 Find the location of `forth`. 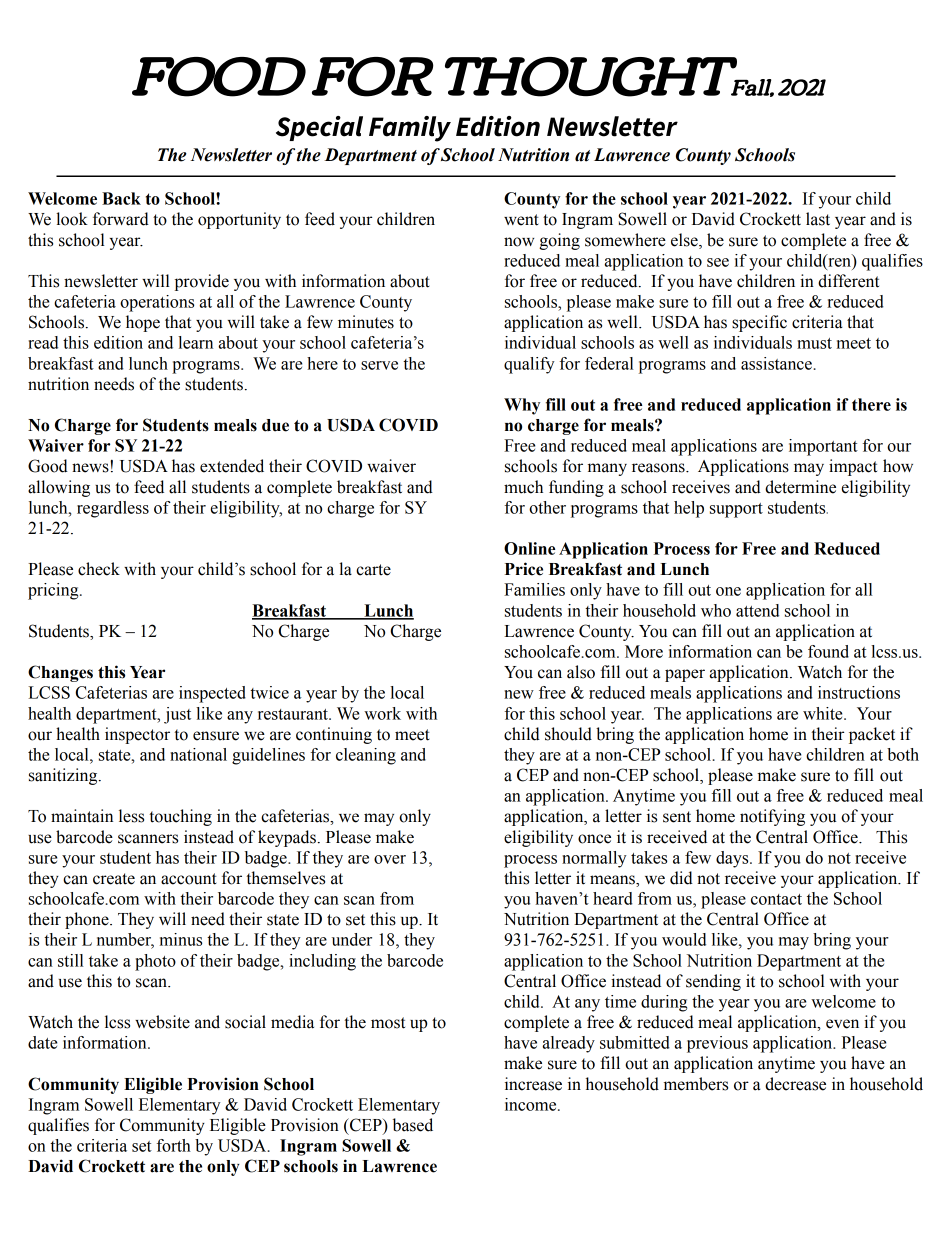

forth is located at coordinates (174, 1145).
